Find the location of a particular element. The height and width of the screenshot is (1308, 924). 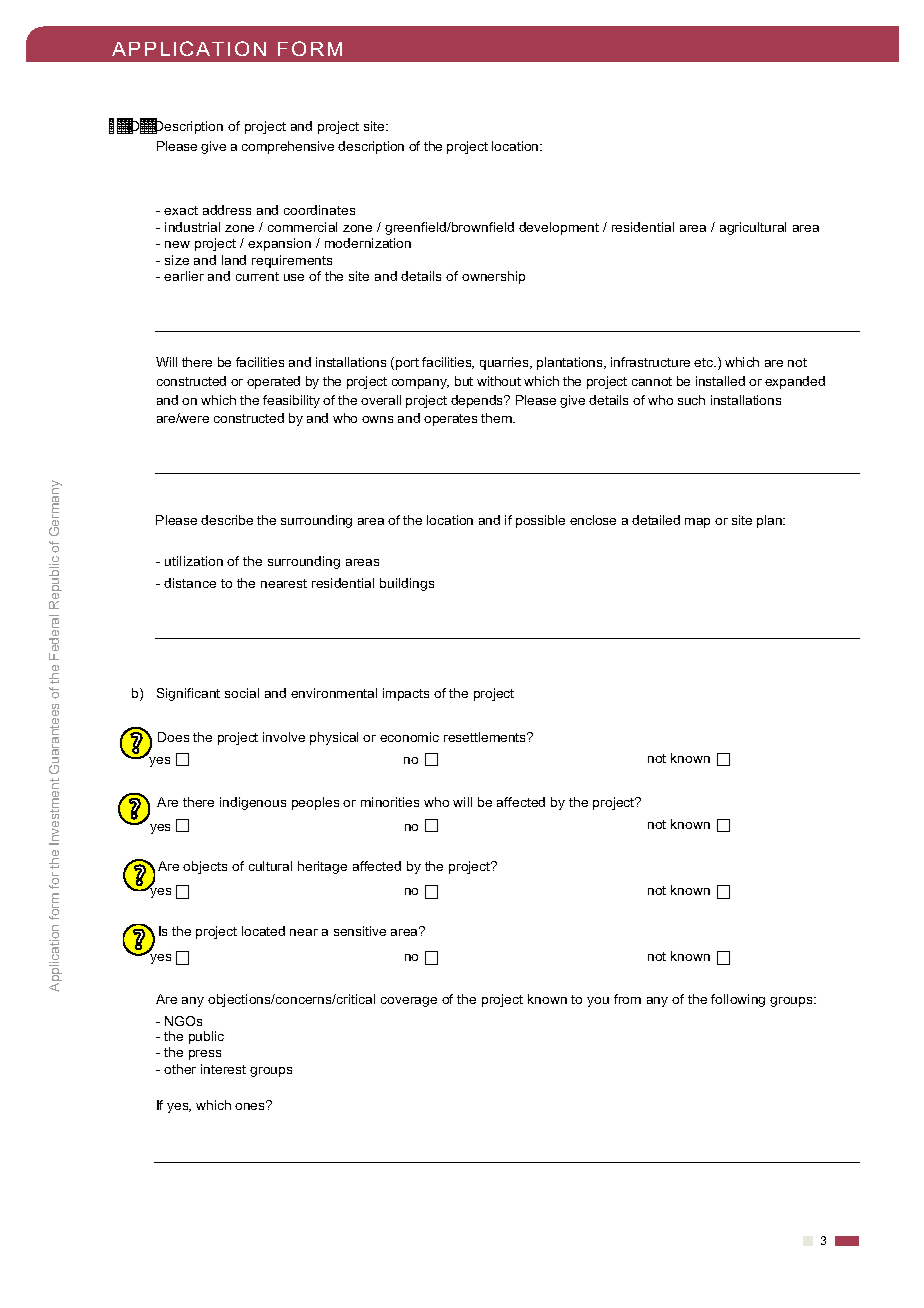

interest is located at coordinates (223, 1069).
